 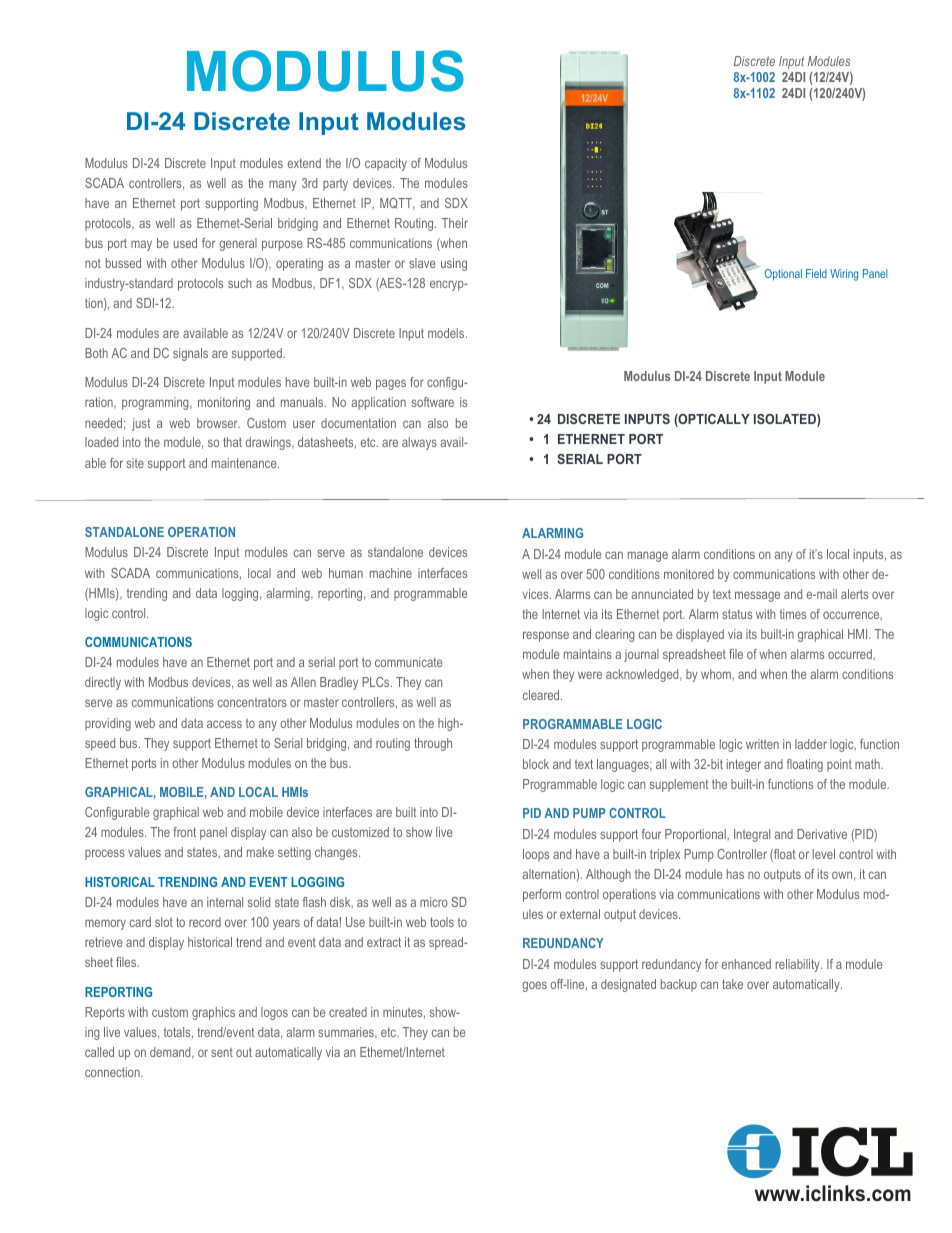 I want to click on software, so click(x=433, y=402).
